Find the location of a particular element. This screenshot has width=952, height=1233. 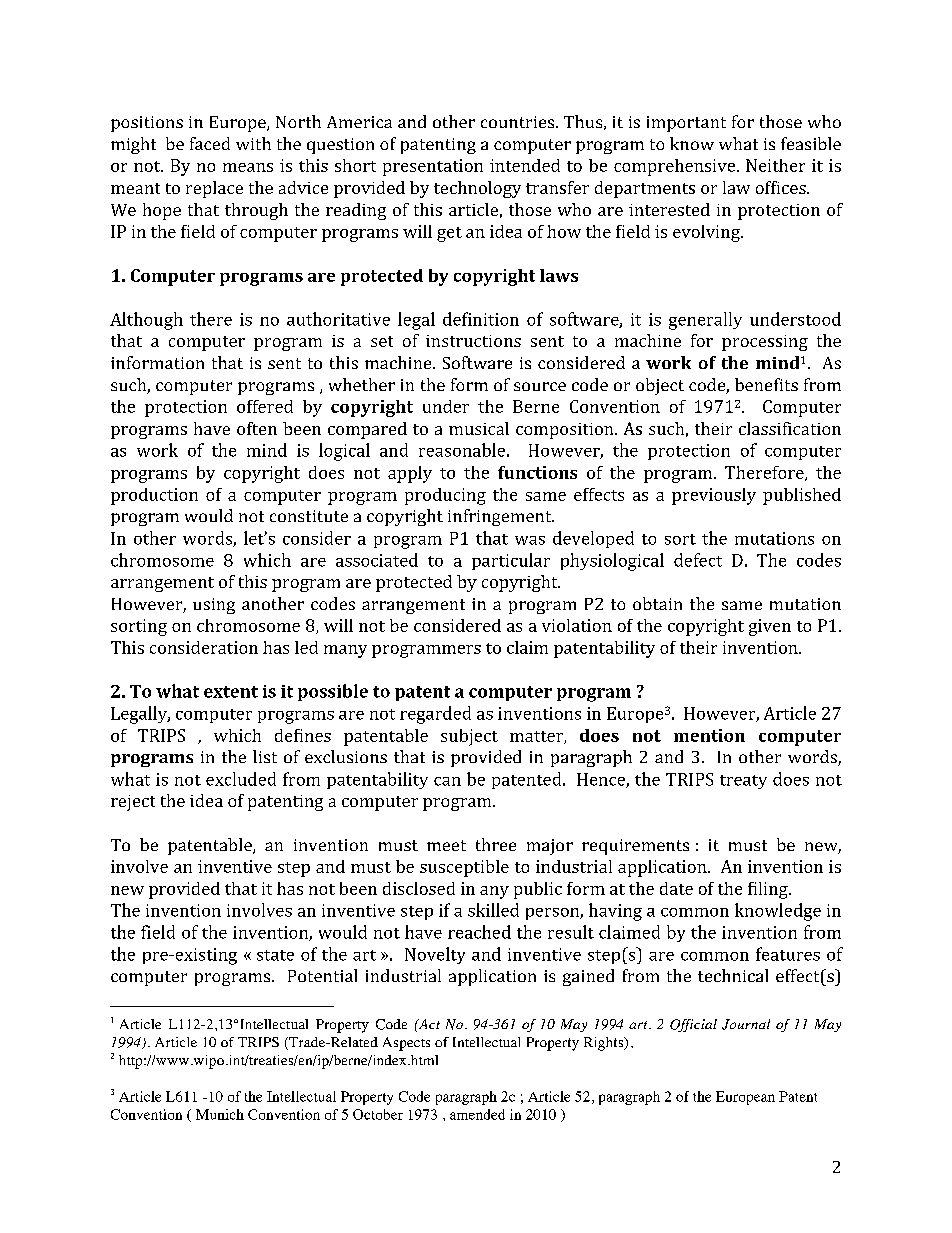

amended is located at coordinates (477, 1114).
